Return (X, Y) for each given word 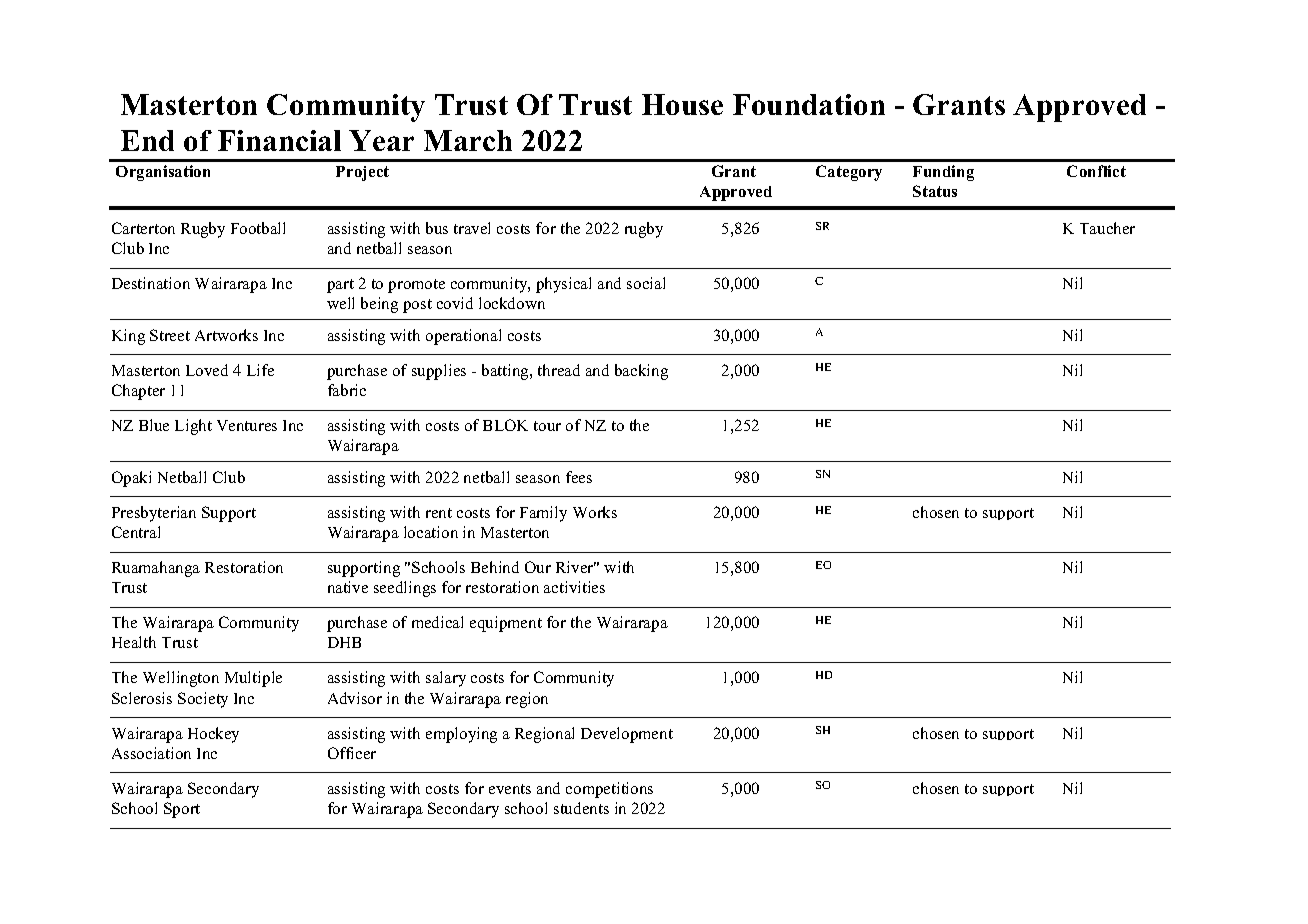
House (682, 104)
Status (935, 191)
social (646, 283)
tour (547, 426)
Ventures (247, 425)
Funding (943, 173)
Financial (279, 140)
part (340, 286)
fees (579, 477)
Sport (182, 810)
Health (134, 642)
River (576, 567)
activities (574, 587)
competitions (609, 790)
